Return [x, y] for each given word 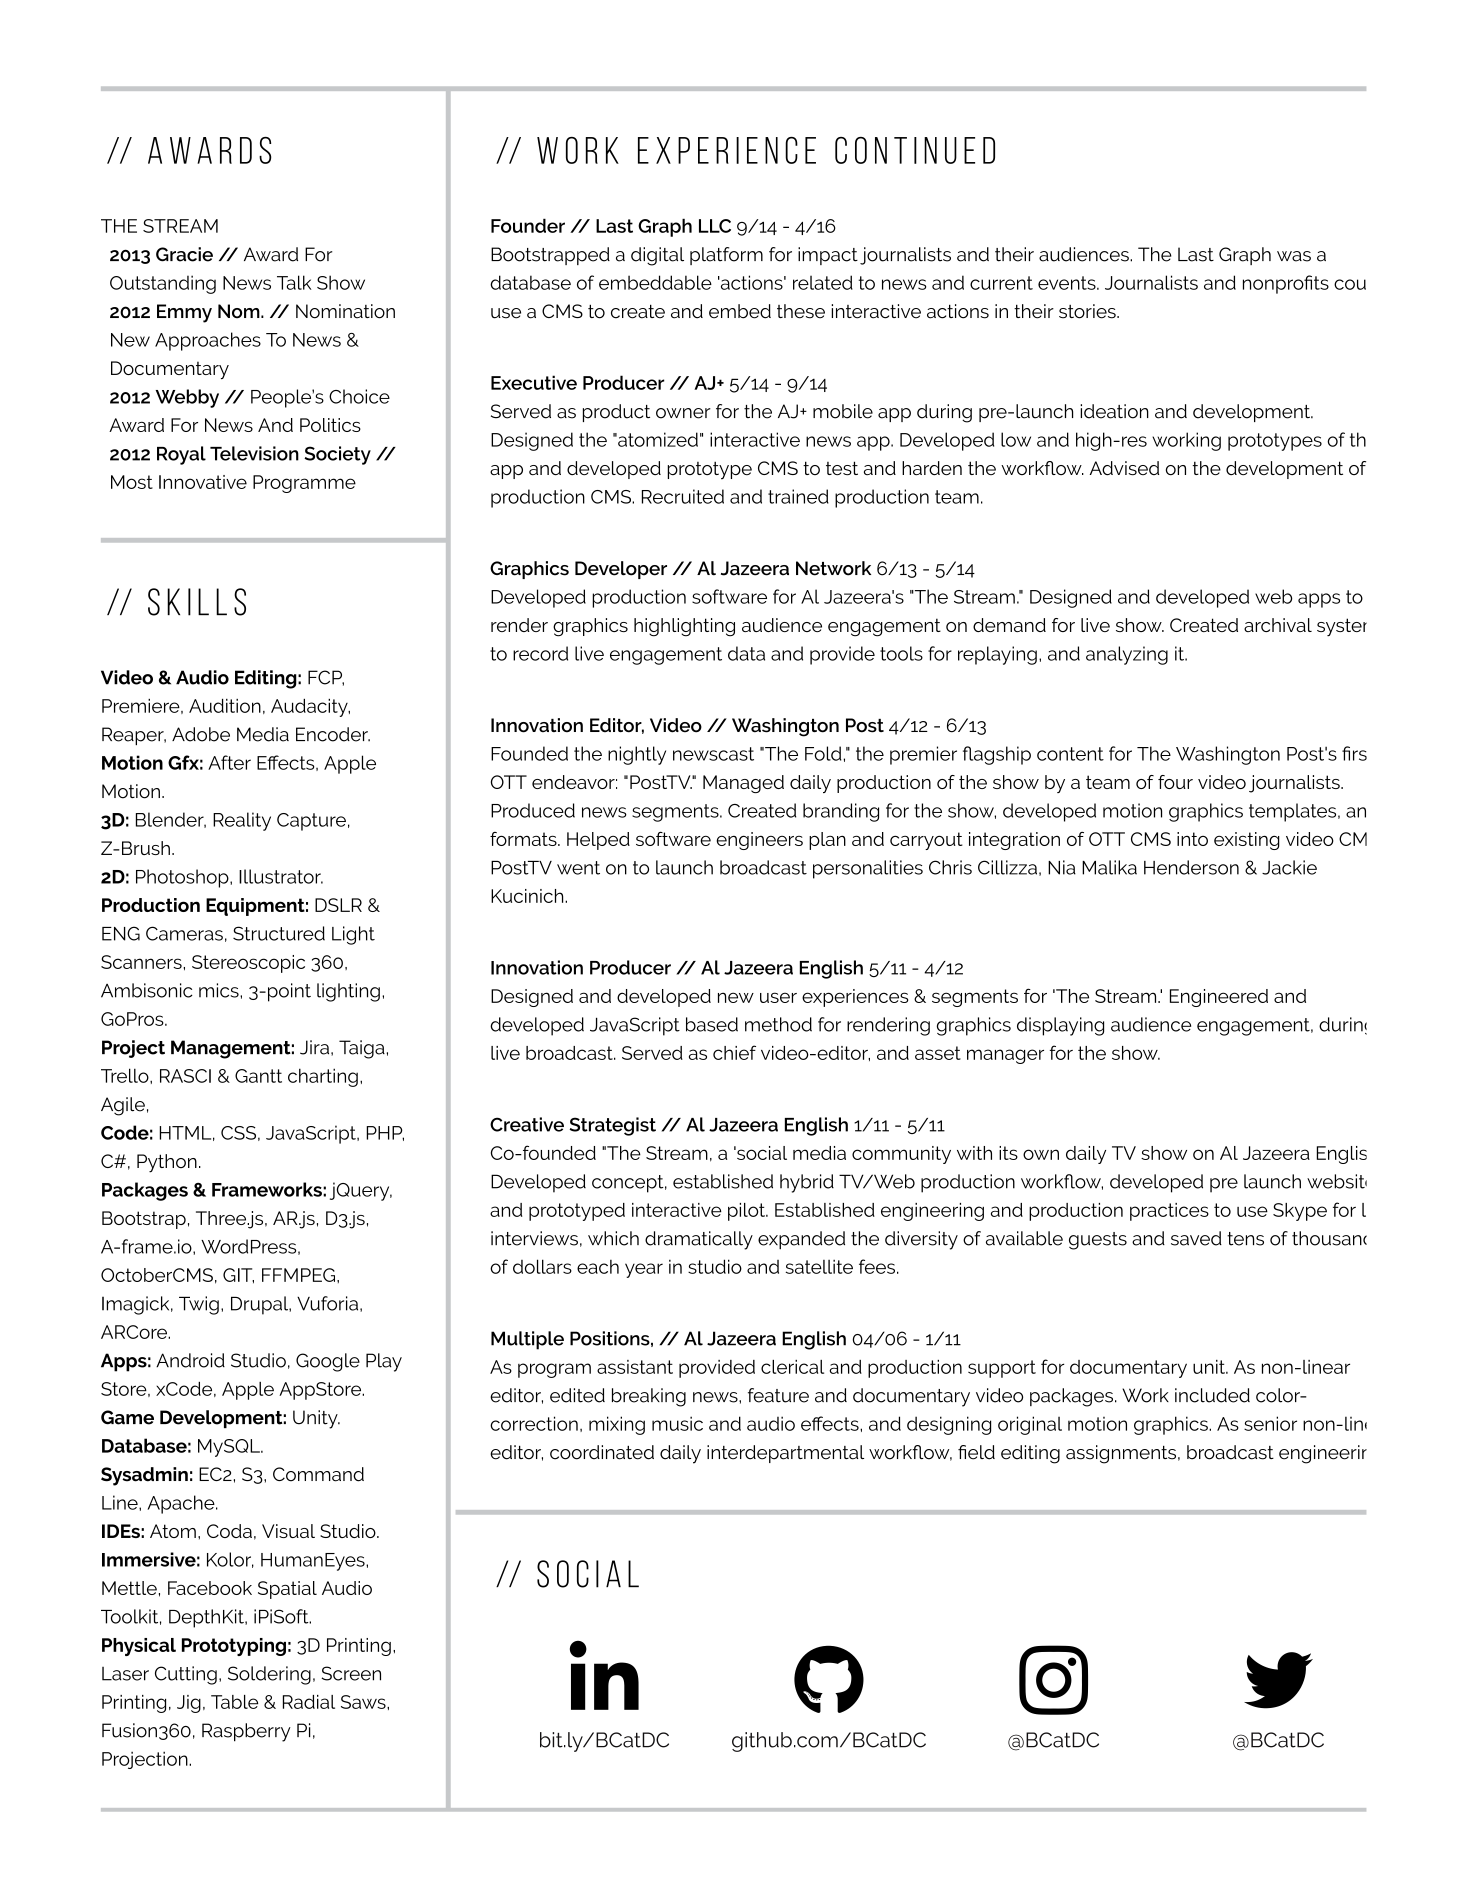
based [712, 1024]
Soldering [269, 1675]
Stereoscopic [248, 964]
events [1068, 283]
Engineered [1219, 998]
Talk [294, 282]
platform [726, 256]
